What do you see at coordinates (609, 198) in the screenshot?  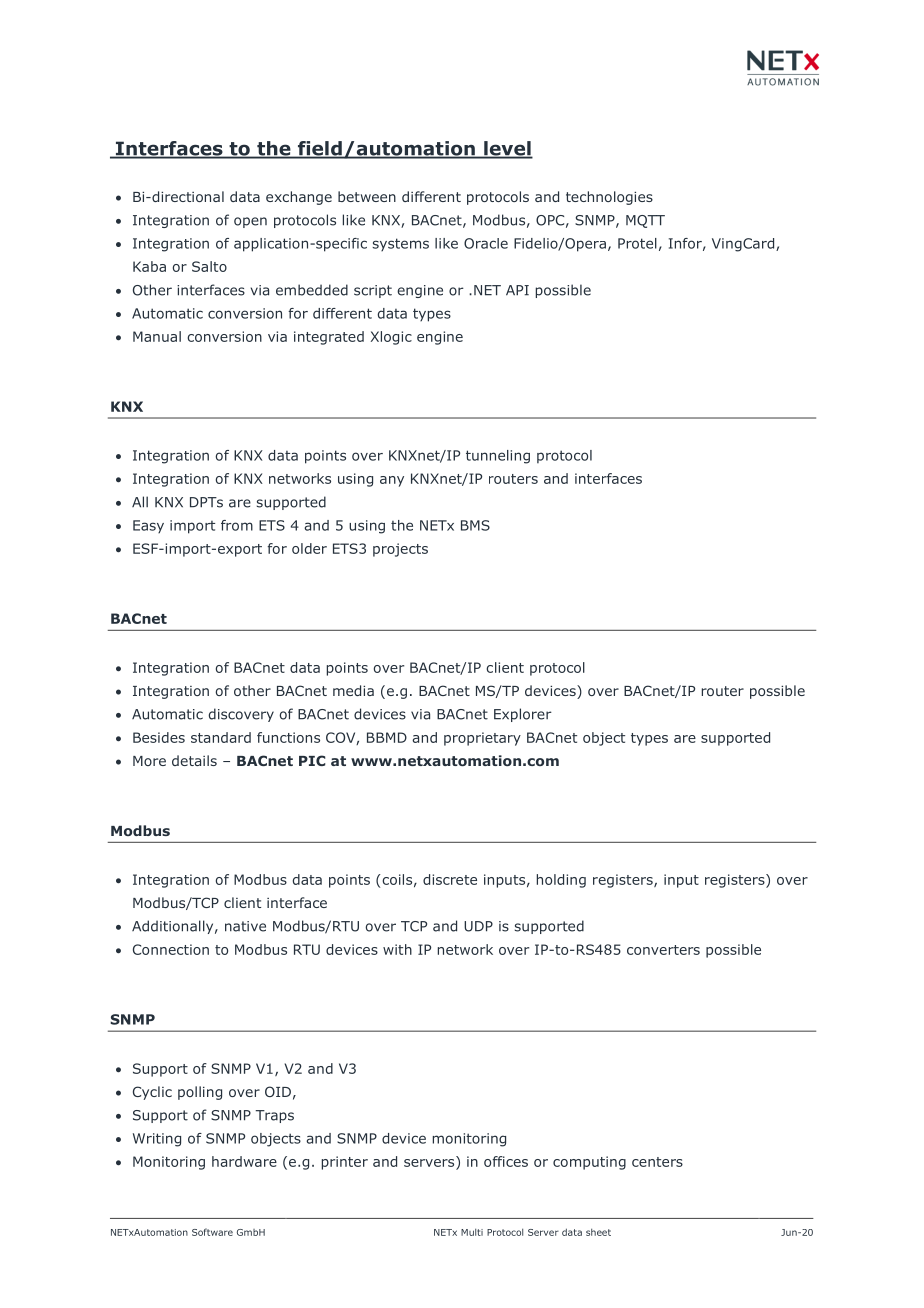 I see `technologies` at bounding box center [609, 198].
